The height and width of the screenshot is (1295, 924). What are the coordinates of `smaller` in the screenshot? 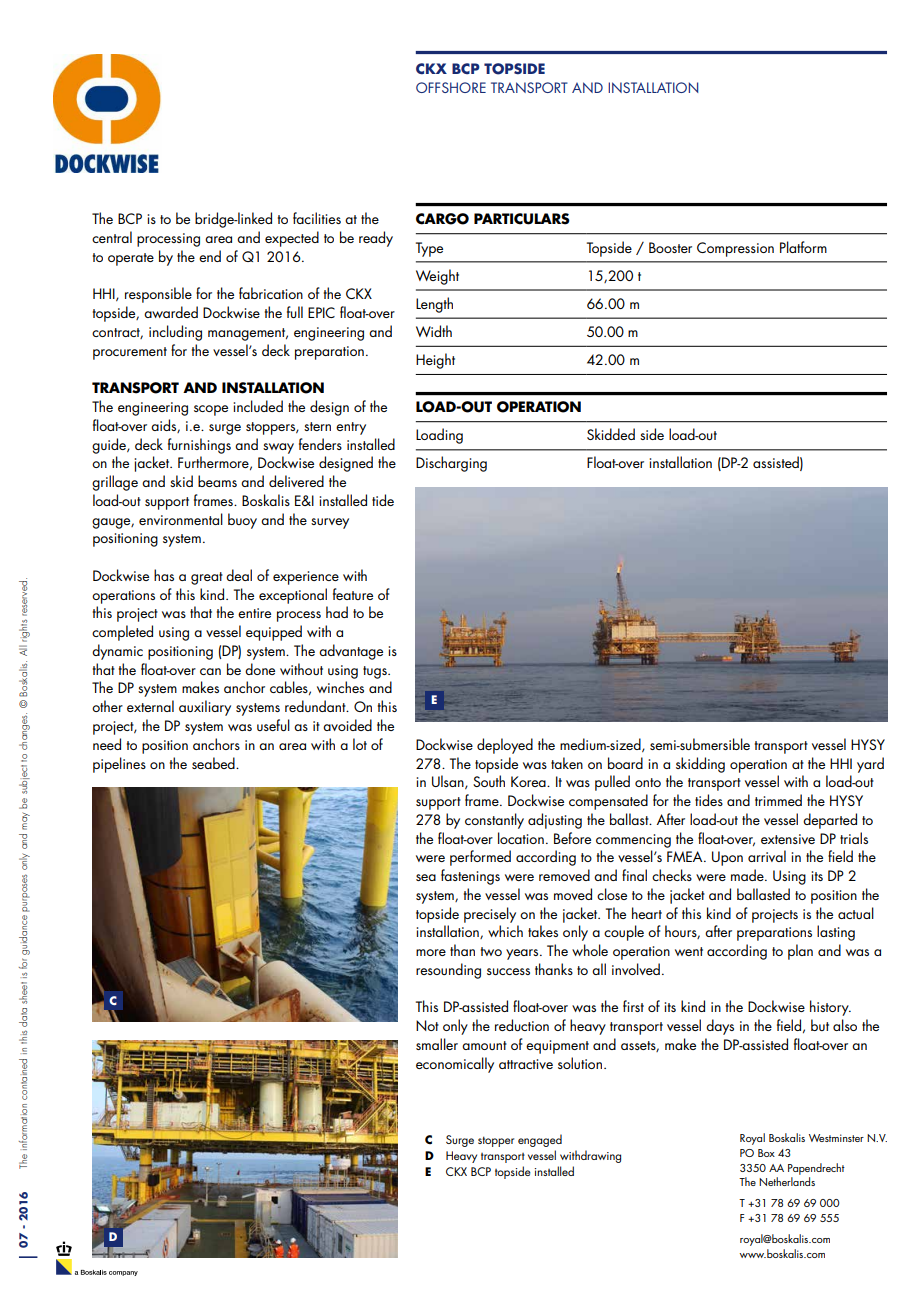 It's located at (437, 1044).
